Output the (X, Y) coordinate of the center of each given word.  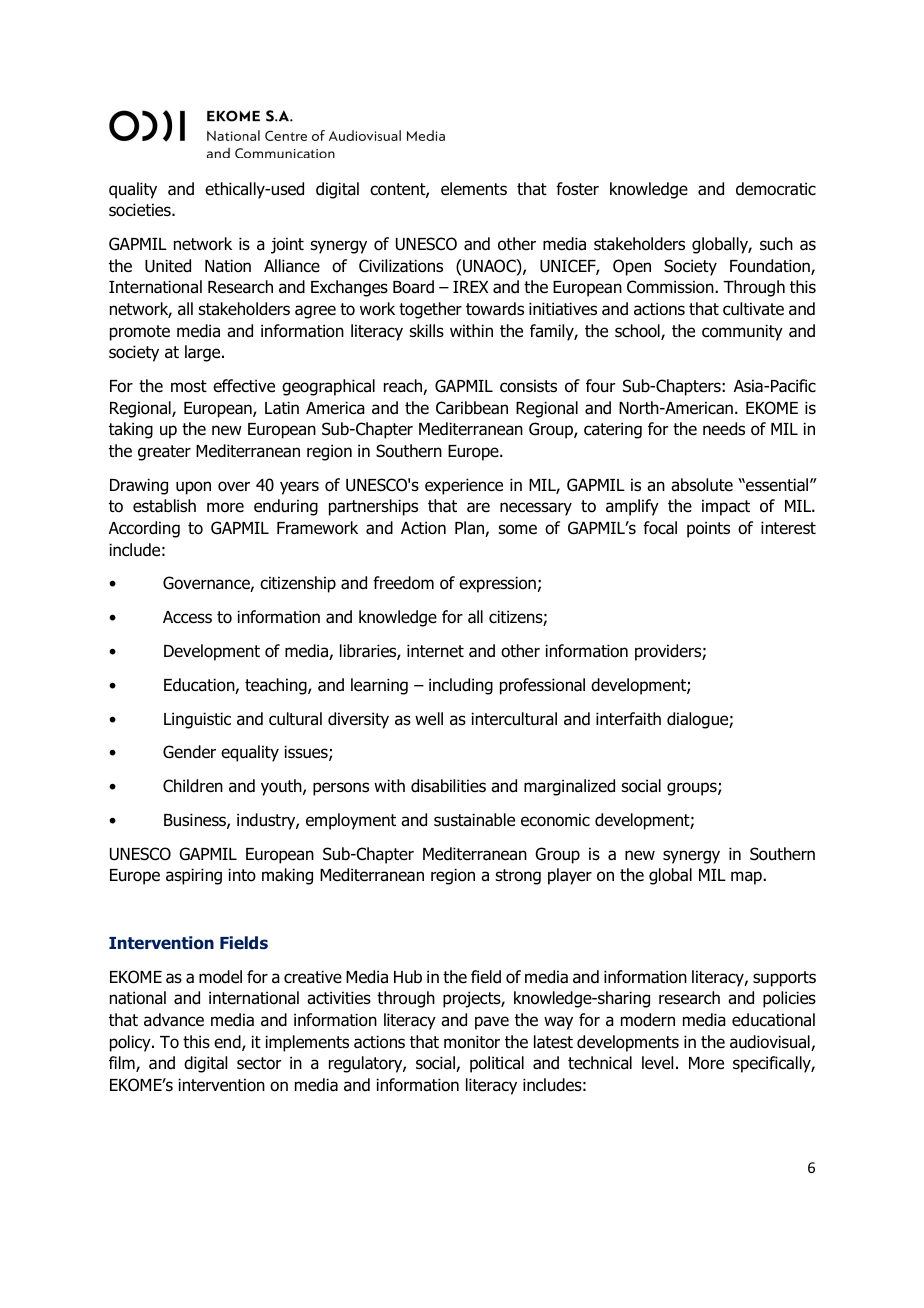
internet (435, 651)
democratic (776, 189)
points (708, 529)
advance (174, 1020)
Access (187, 617)
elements (474, 189)
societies (141, 210)
